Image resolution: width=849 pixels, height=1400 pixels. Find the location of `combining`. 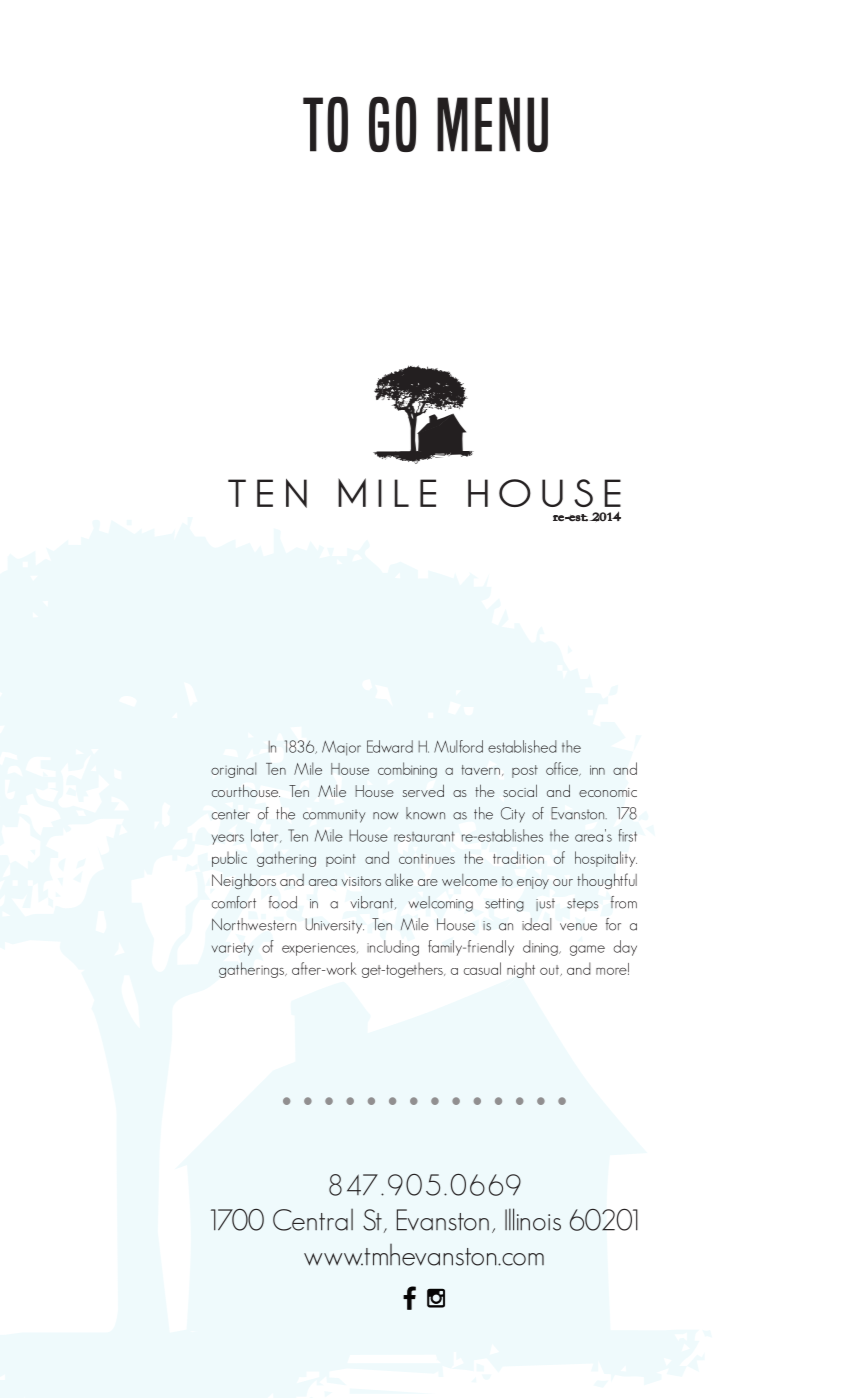

combining is located at coordinates (407, 770).
